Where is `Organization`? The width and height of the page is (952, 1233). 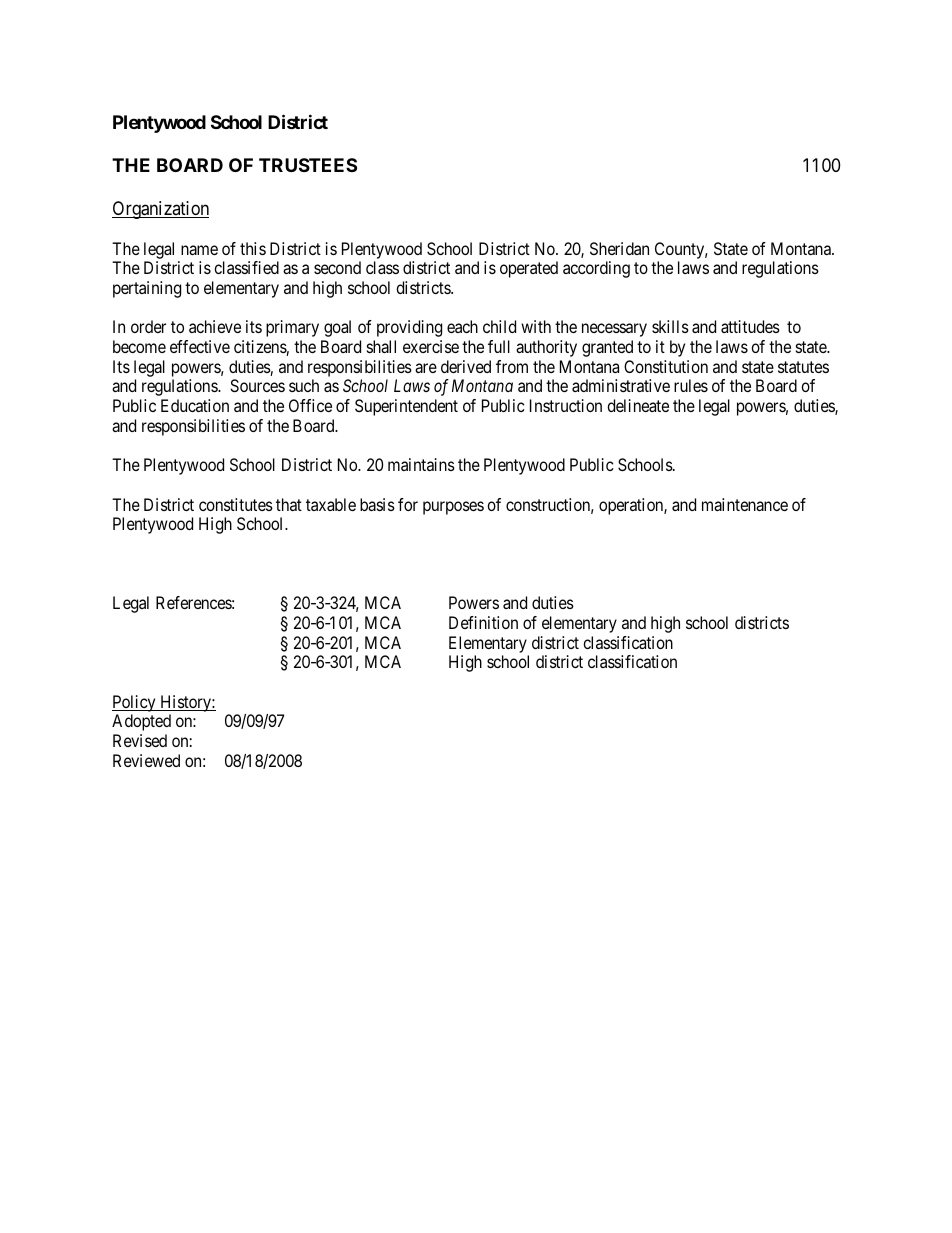 Organization is located at coordinates (160, 210).
